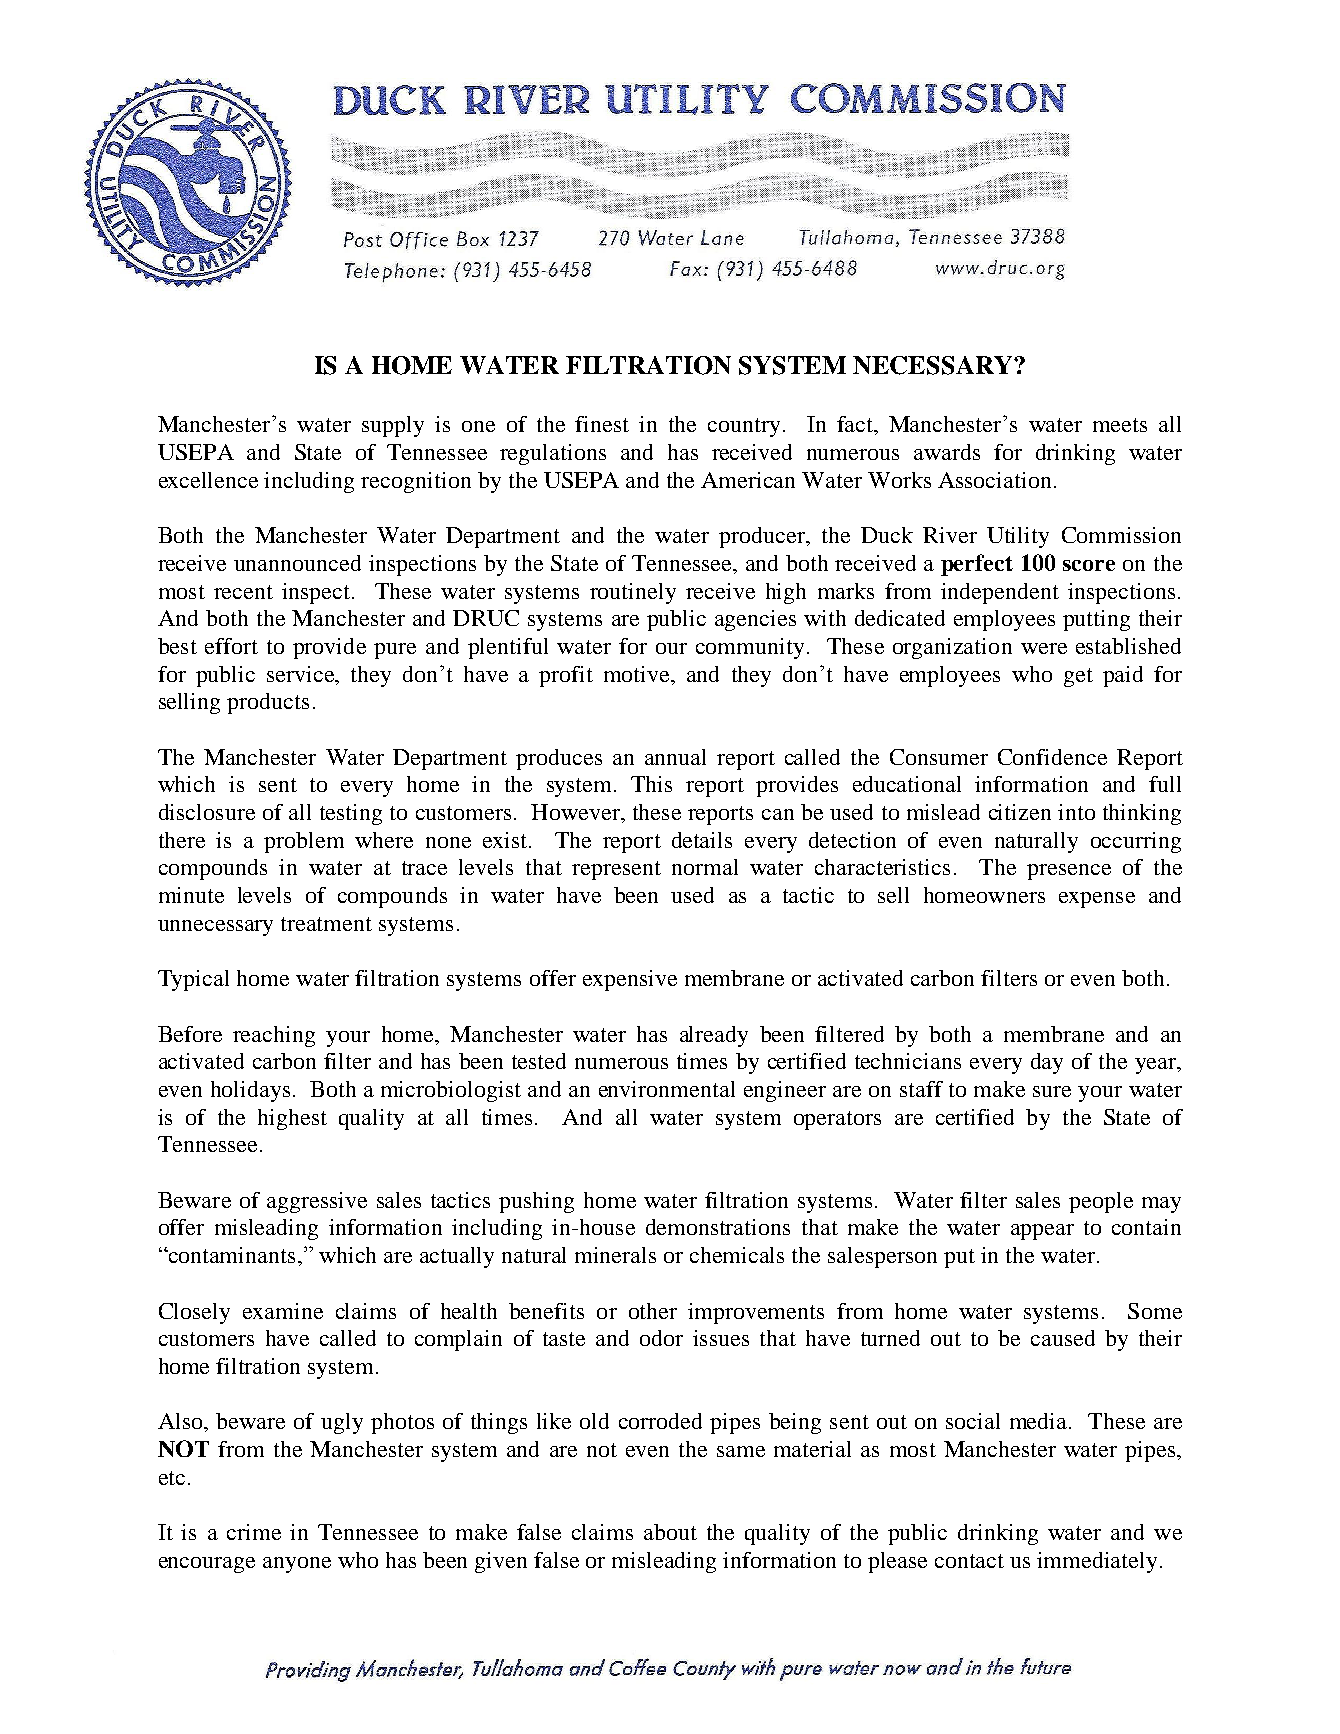 The width and height of the screenshot is (1340, 1734). I want to click on crime, so click(254, 1532).
